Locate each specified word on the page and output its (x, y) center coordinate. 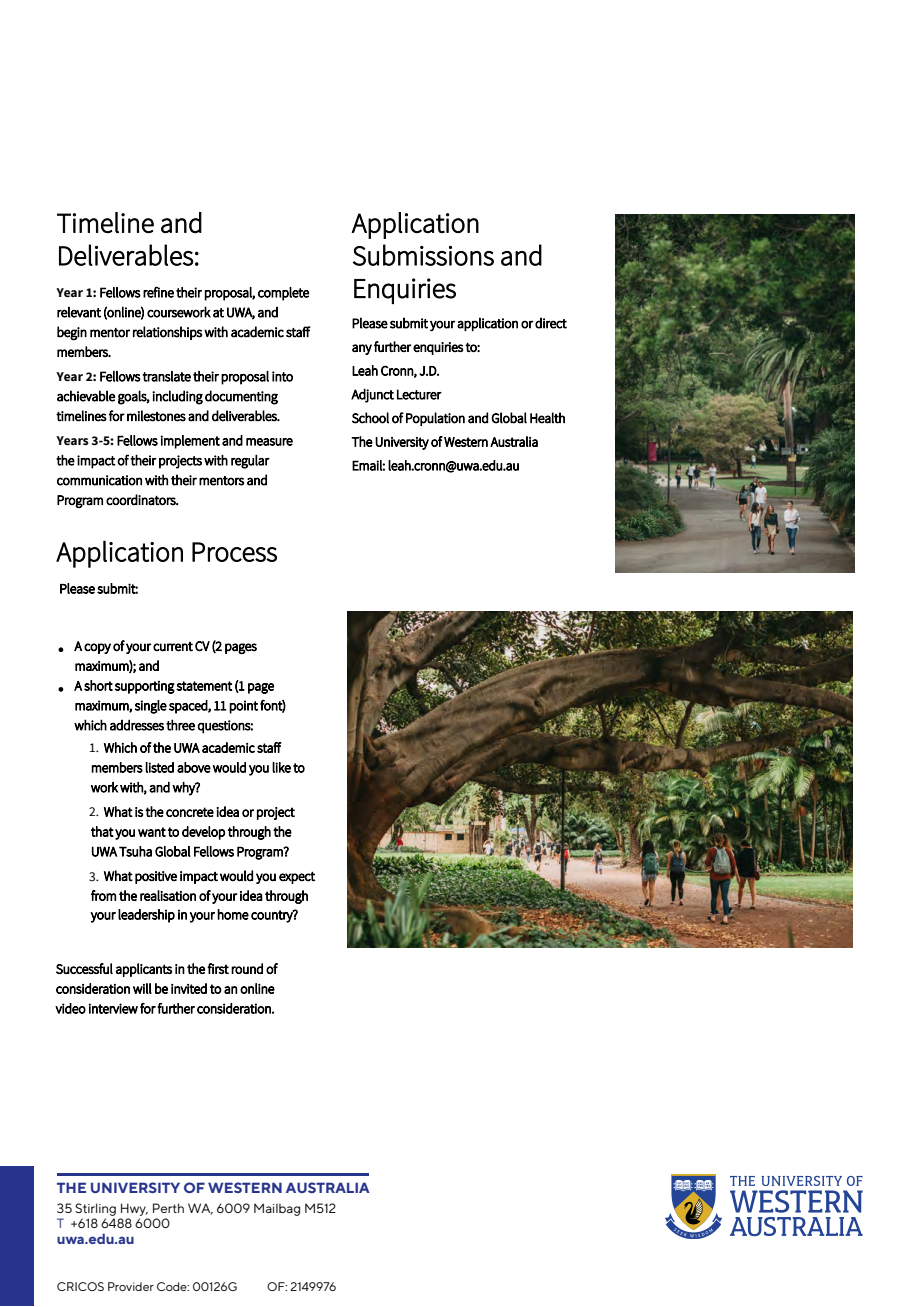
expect (297, 877)
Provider (131, 1286)
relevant (79, 312)
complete (283, 294)
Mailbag (277, 1209)
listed (160, 767)
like (281, 767)
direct (551, 323)
